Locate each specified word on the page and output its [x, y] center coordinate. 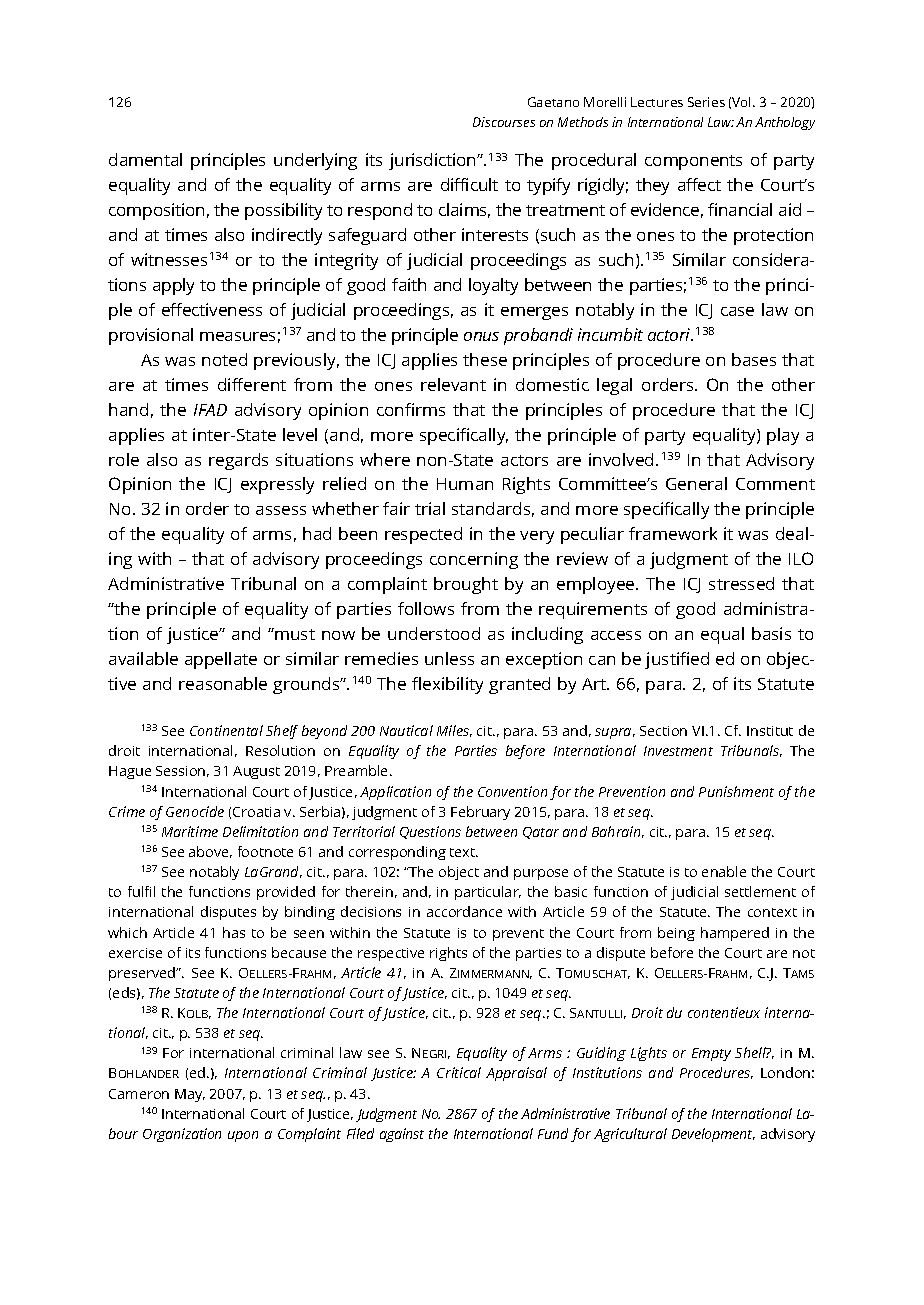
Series [706, 102]
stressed [741, 583]
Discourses [504, 122]
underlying [315, 161]
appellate [221, 660]
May [190, 1095]
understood [434, 633]
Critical [459, 1072]
